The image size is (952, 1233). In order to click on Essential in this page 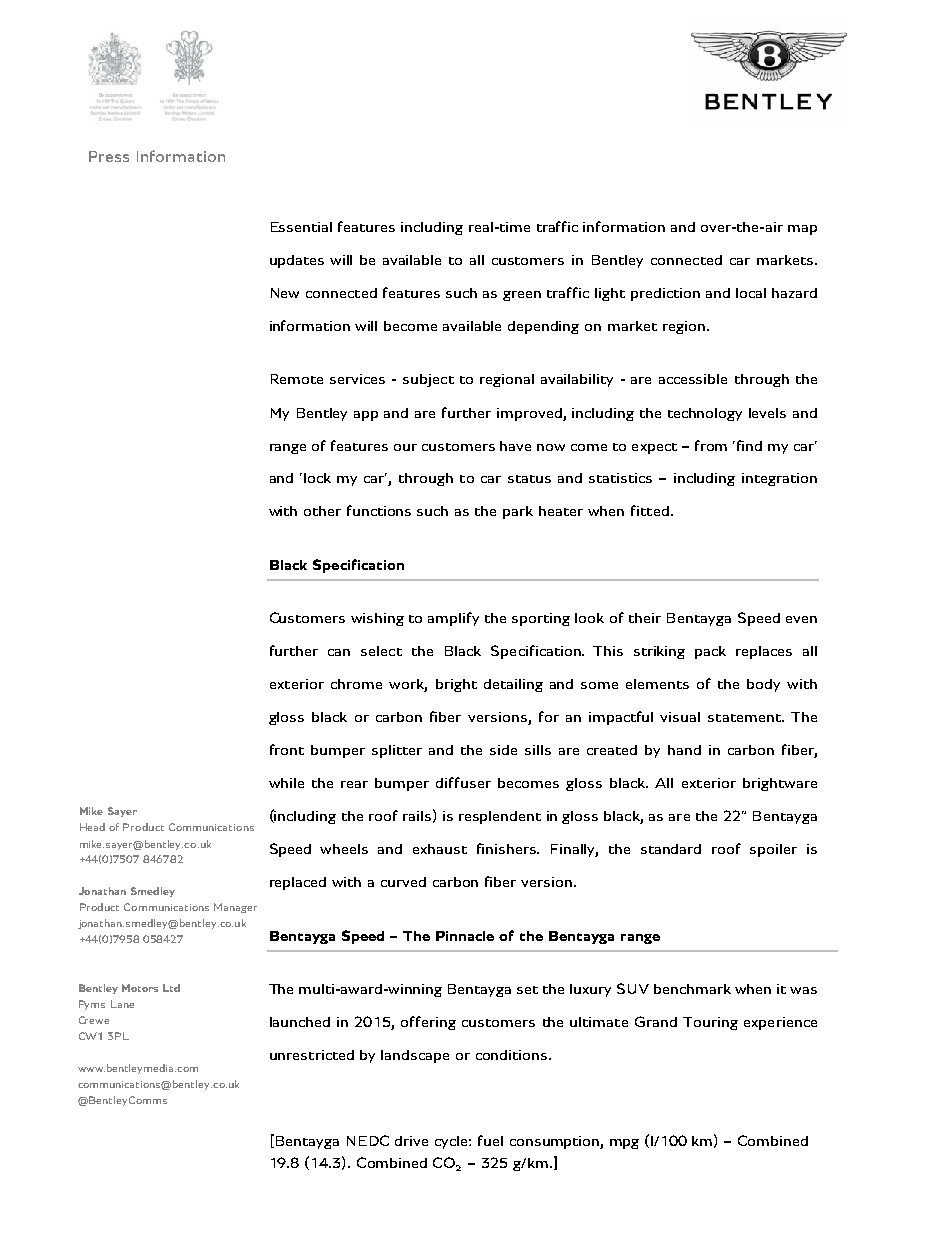, I will do `click(301, 227)`.
